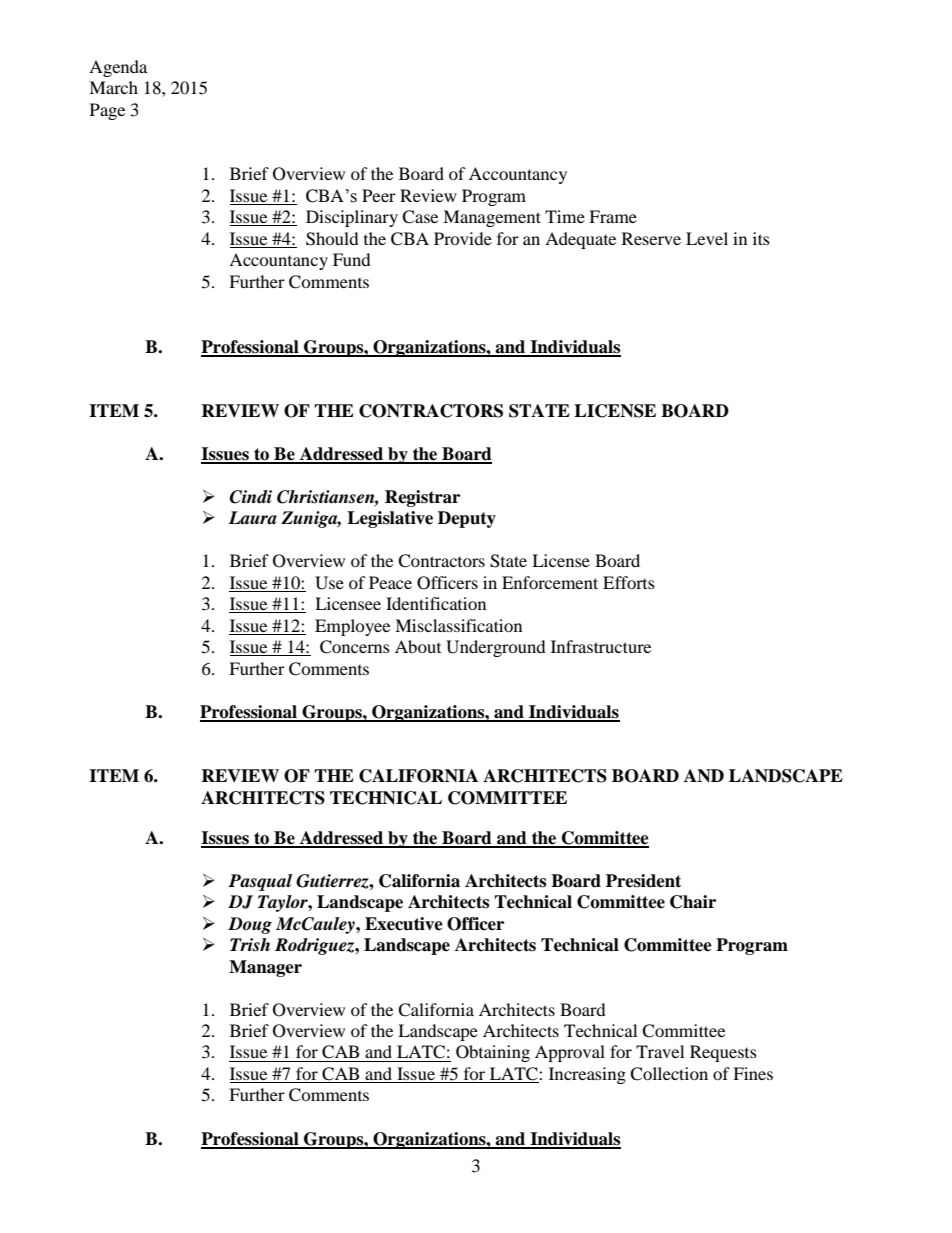  What do you see at coordinates (352, 259) in the page?
I see `Fund` at bounding box center [352, 259].
